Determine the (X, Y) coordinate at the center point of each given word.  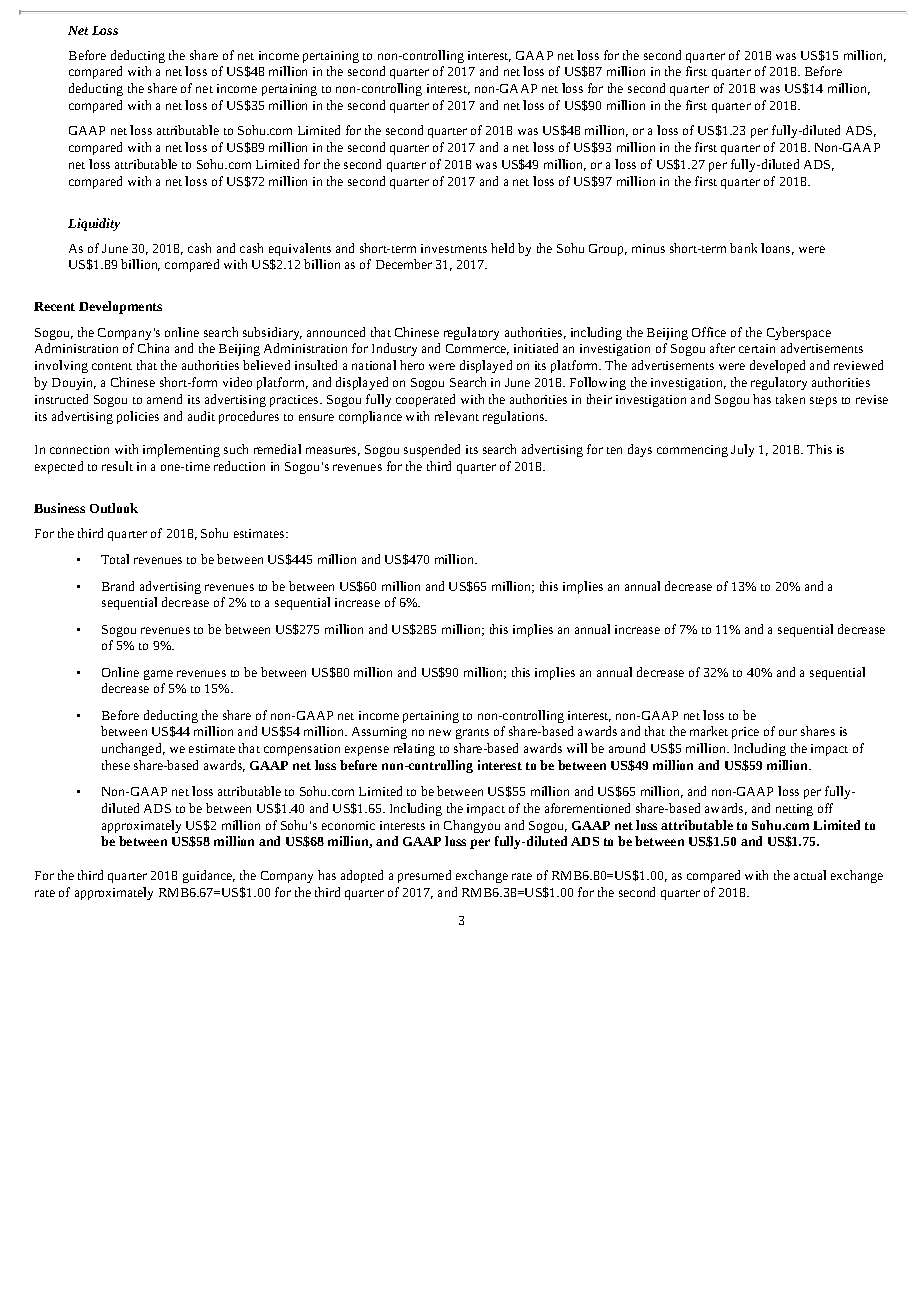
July (742, 450)
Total (115, 559)
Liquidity (94, 224)
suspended (432, 450)
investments (454, 248)
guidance (209, 876)
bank (743, 248)
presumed (424, 876)
